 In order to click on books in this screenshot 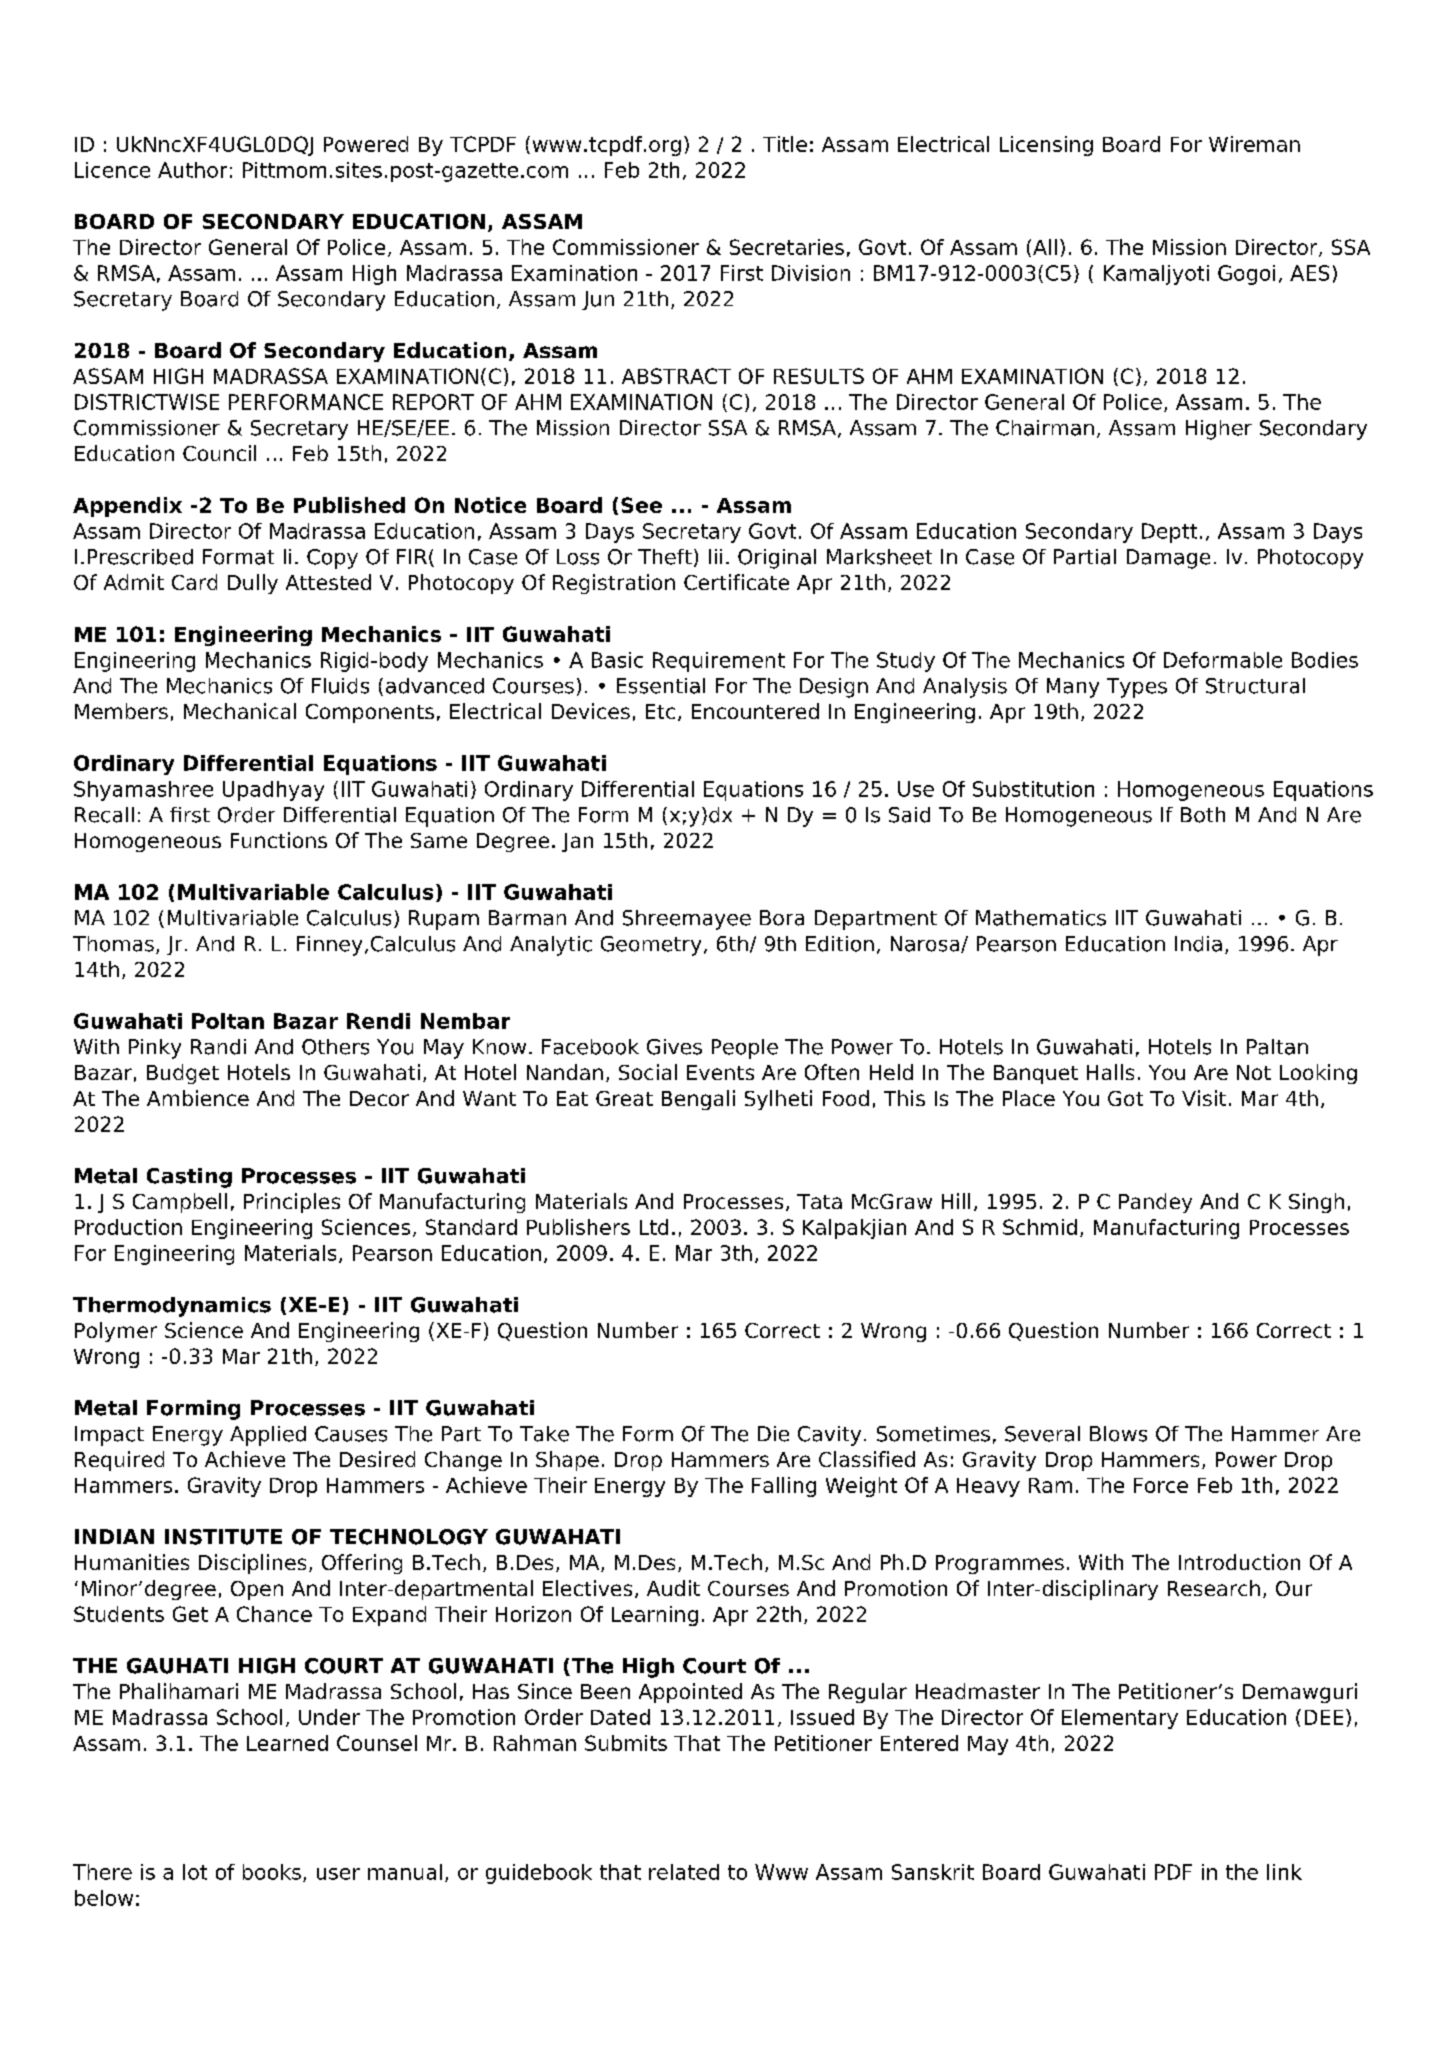, I will do `click(272, 1872)`.
